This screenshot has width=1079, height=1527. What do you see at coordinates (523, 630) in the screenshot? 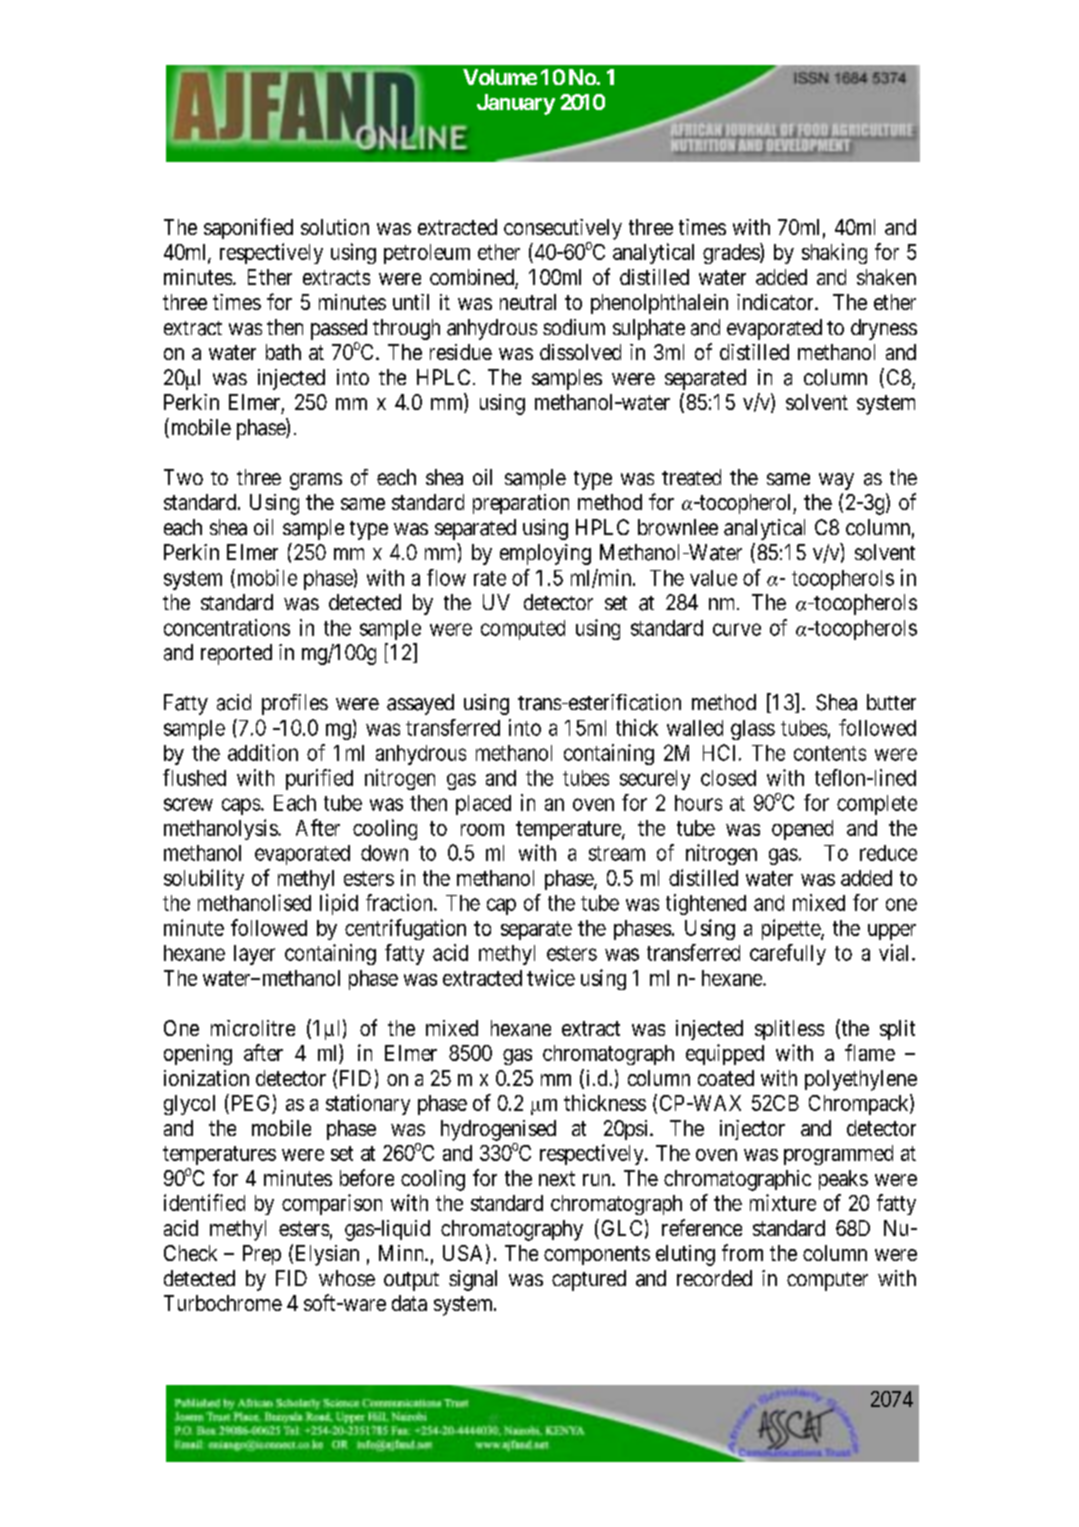
I see `computed` at bounding box center [523, 630].
